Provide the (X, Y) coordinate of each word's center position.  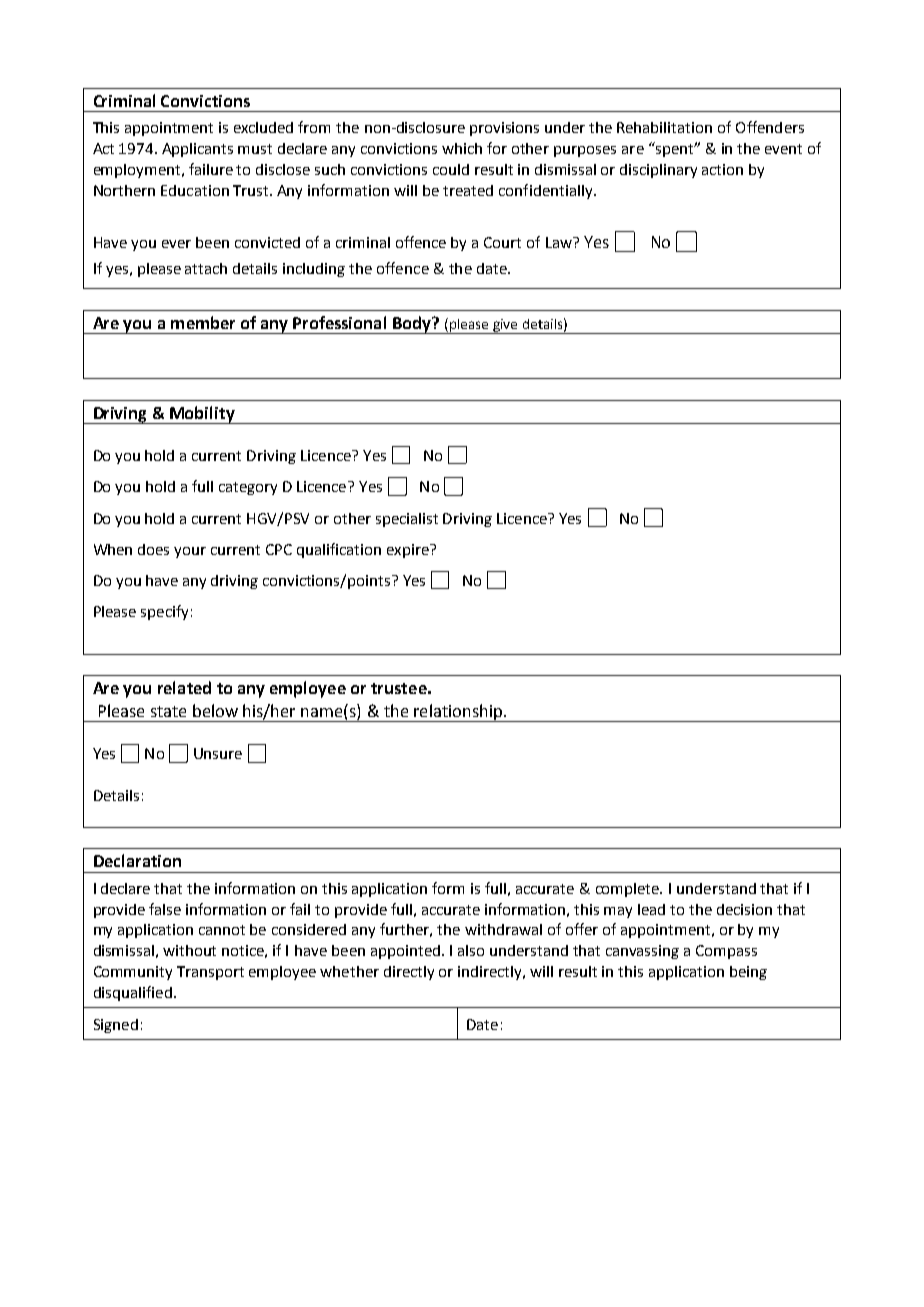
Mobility (202, 415)
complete (629, 890)
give (505, 326)
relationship (458, 713)
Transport (210, 973)
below (215, 710)
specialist (407, 520)
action (722, 169)
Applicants (197, 150)
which (462, 148)
